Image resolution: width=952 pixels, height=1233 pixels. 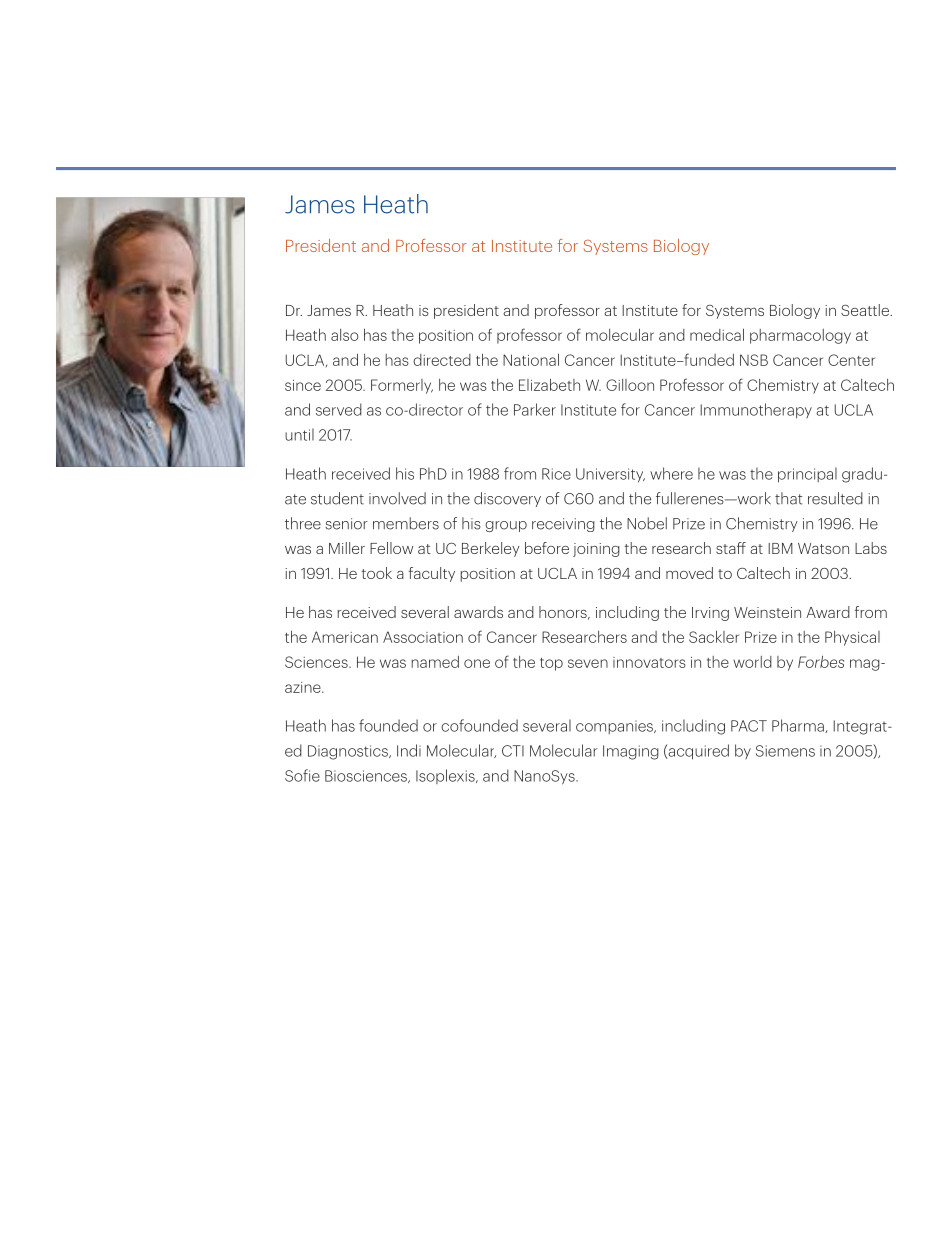 What do you see at coordinates (409, 750) in the page?
I see `Indi` at bounding box center [409, 750].
